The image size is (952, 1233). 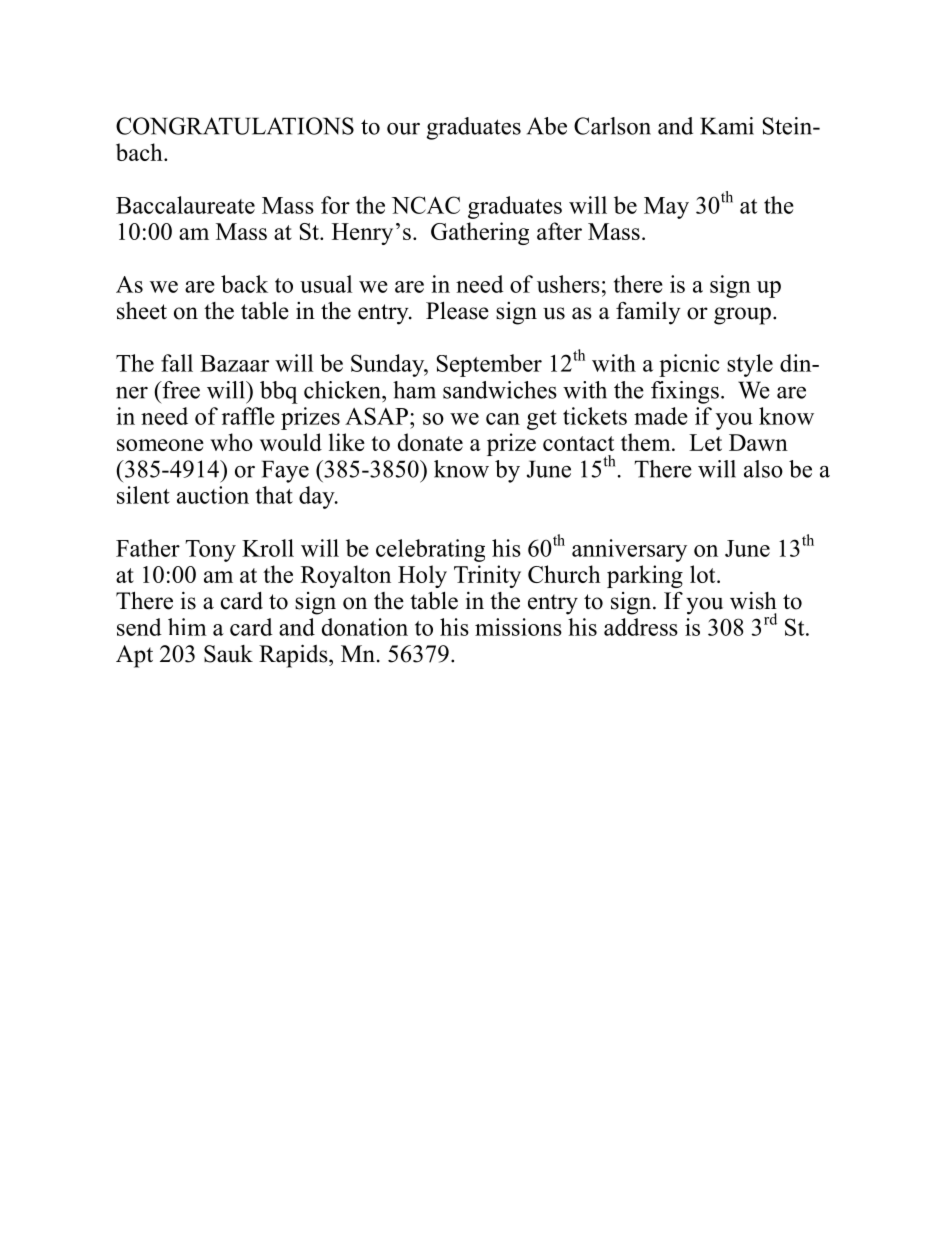 I want to click on him, so click(x=187, y=627).
